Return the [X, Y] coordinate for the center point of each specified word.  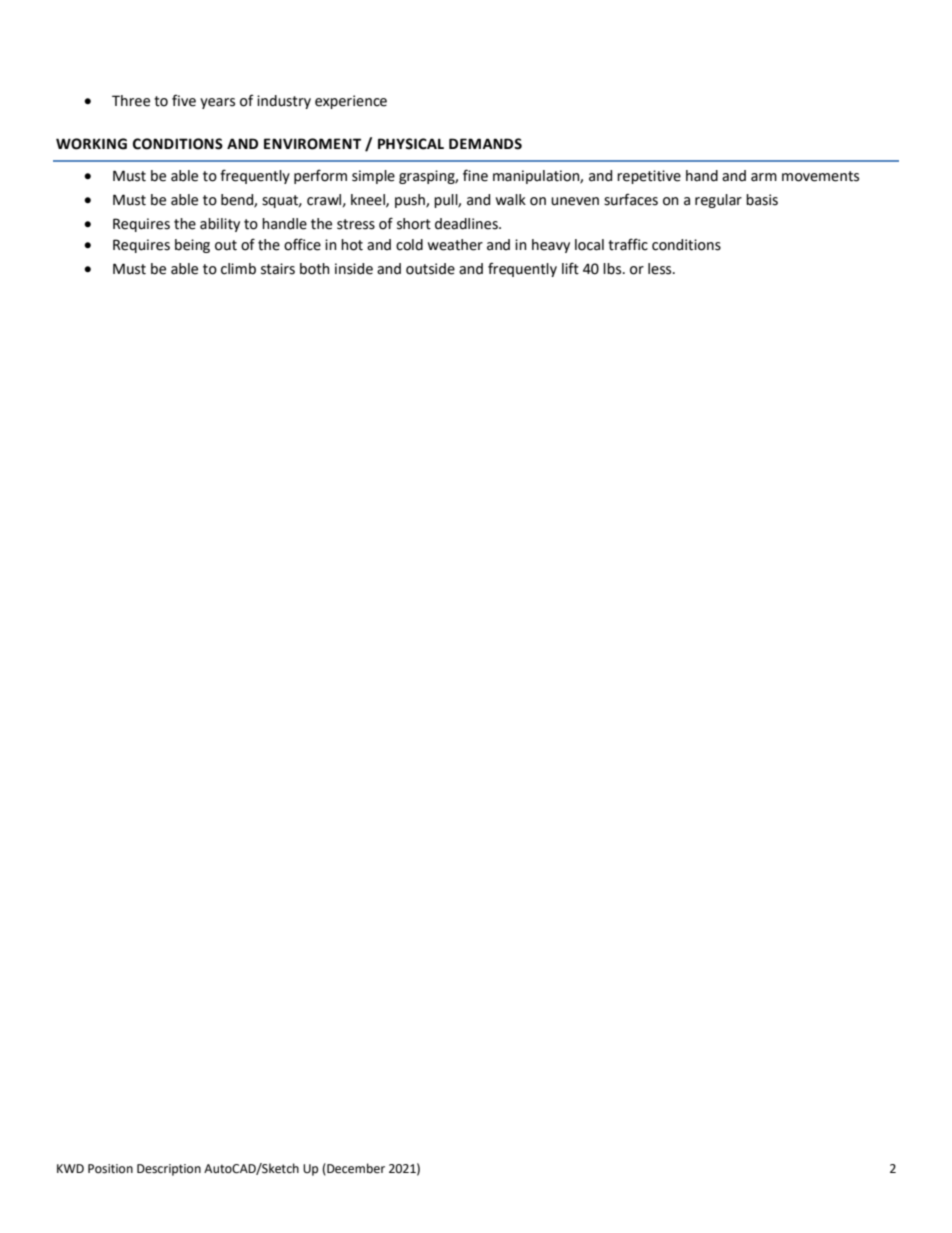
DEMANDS [485, 144]
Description [169, 1170]
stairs [278, 269]
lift [570, 268]
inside [354, 269]
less [661, 269]
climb [238, 269]
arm [764, 177]
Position [110, 1169]
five [184, 100]
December [355, 1169]
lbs [613, 269]
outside [430, 269]
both [315, 269]
